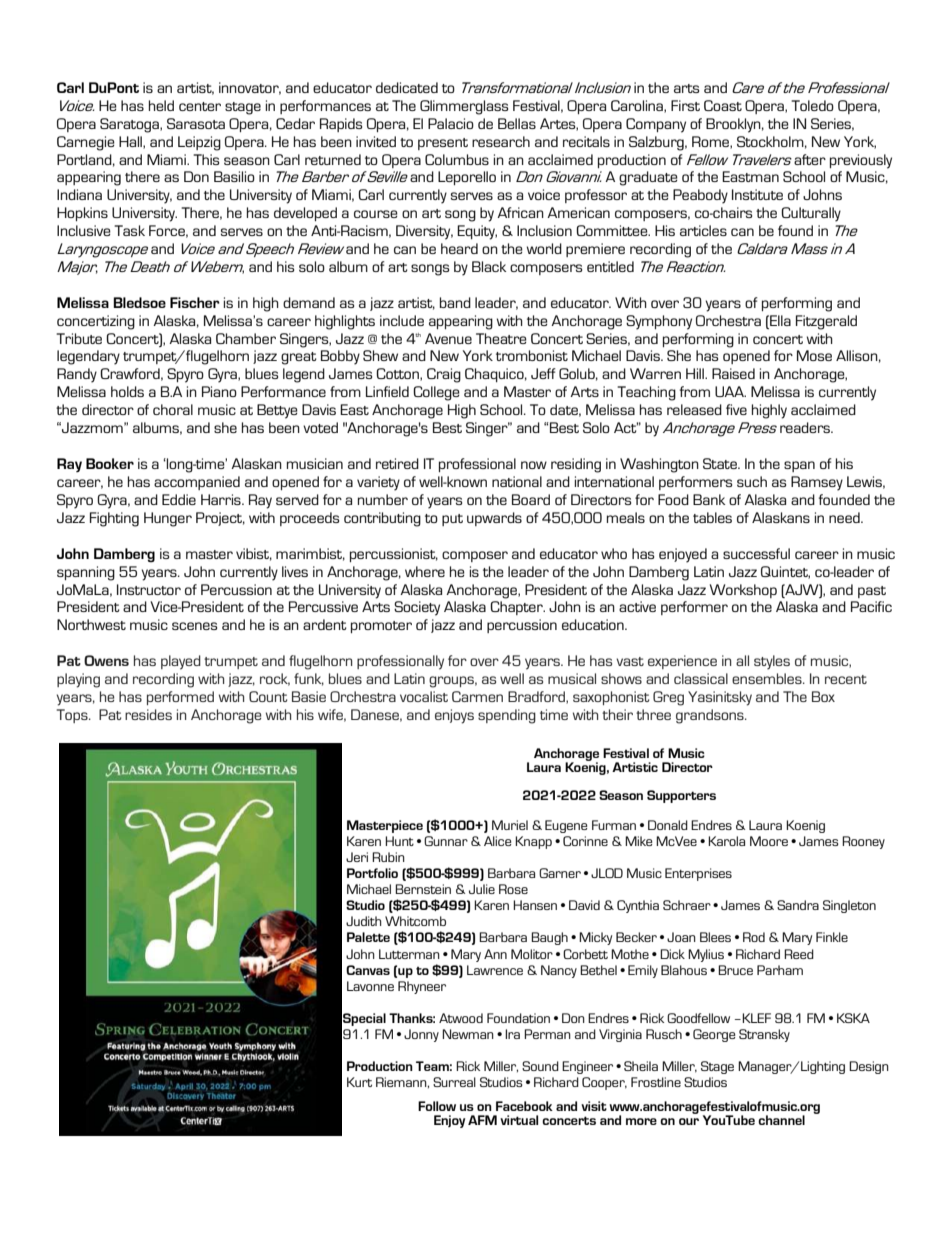 The width and height of the image is (952, 1233). I want to click on holds, so click(127, 391).
